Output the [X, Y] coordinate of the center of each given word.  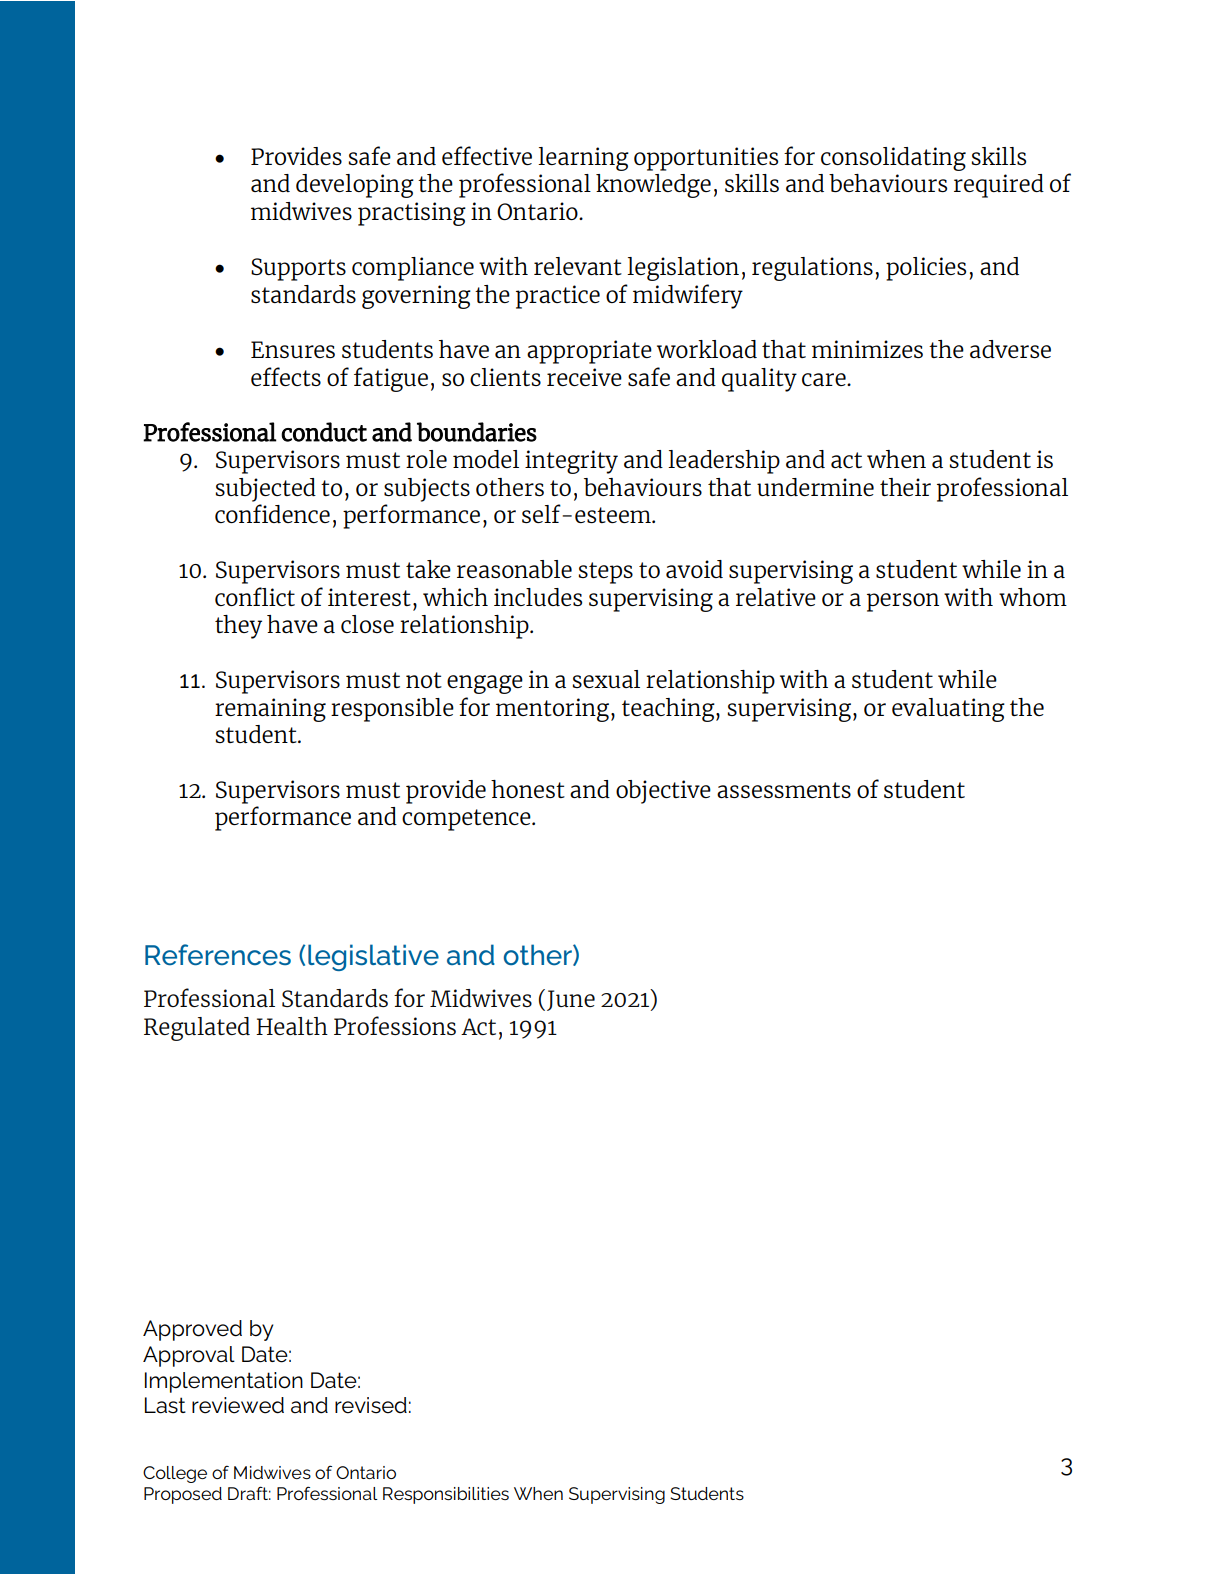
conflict [255, 596]
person [903, 602]
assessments [784, 790]
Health [292, 1026]
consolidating [893, 159]
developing [355, 186]
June [571, 1000]
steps [606, 573]
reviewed [238, 1405]
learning [583, 159]
